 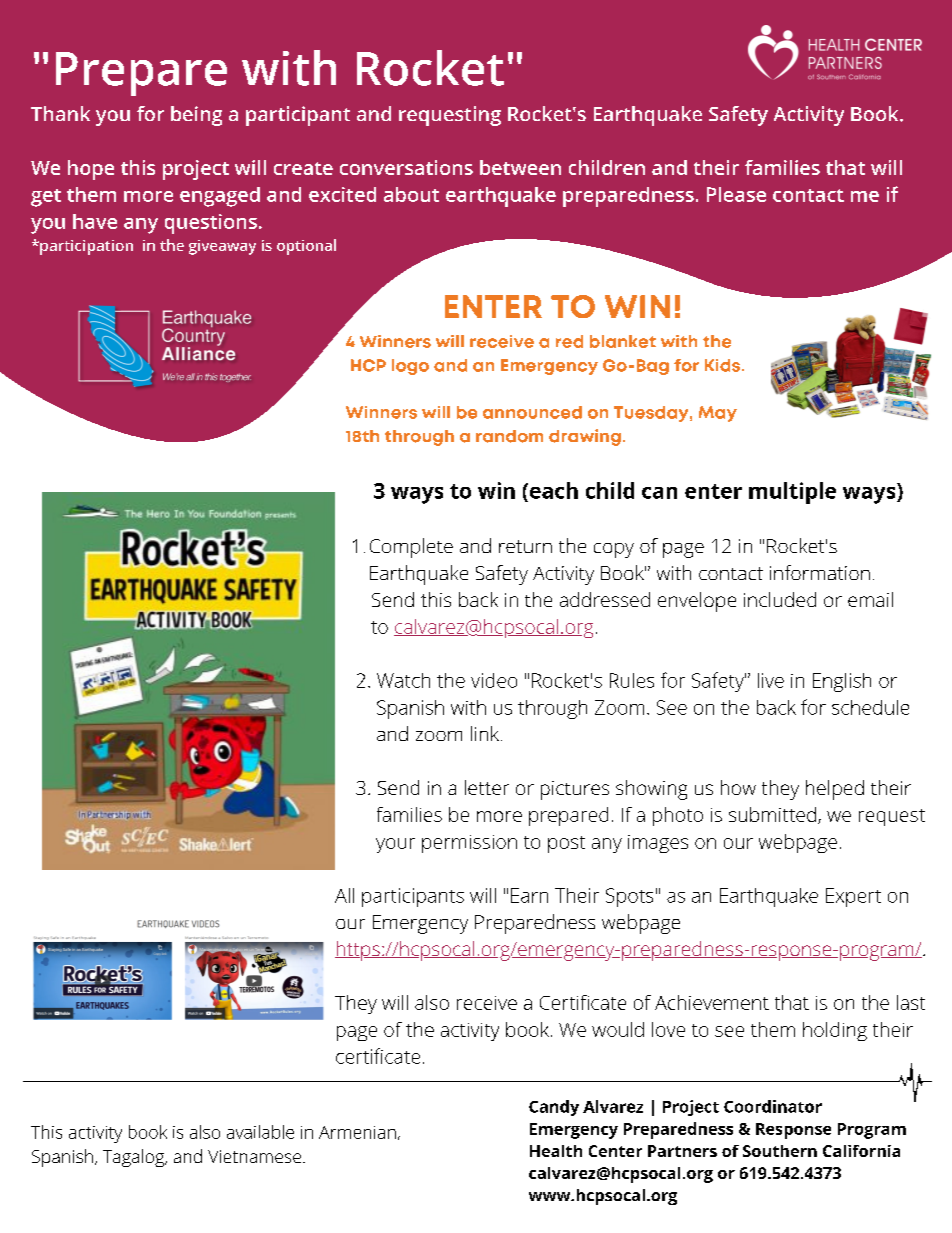 What do you see at coordinates (403, 680) in the screenshot?
I see `Watch` at bounding box center [403, 680].
